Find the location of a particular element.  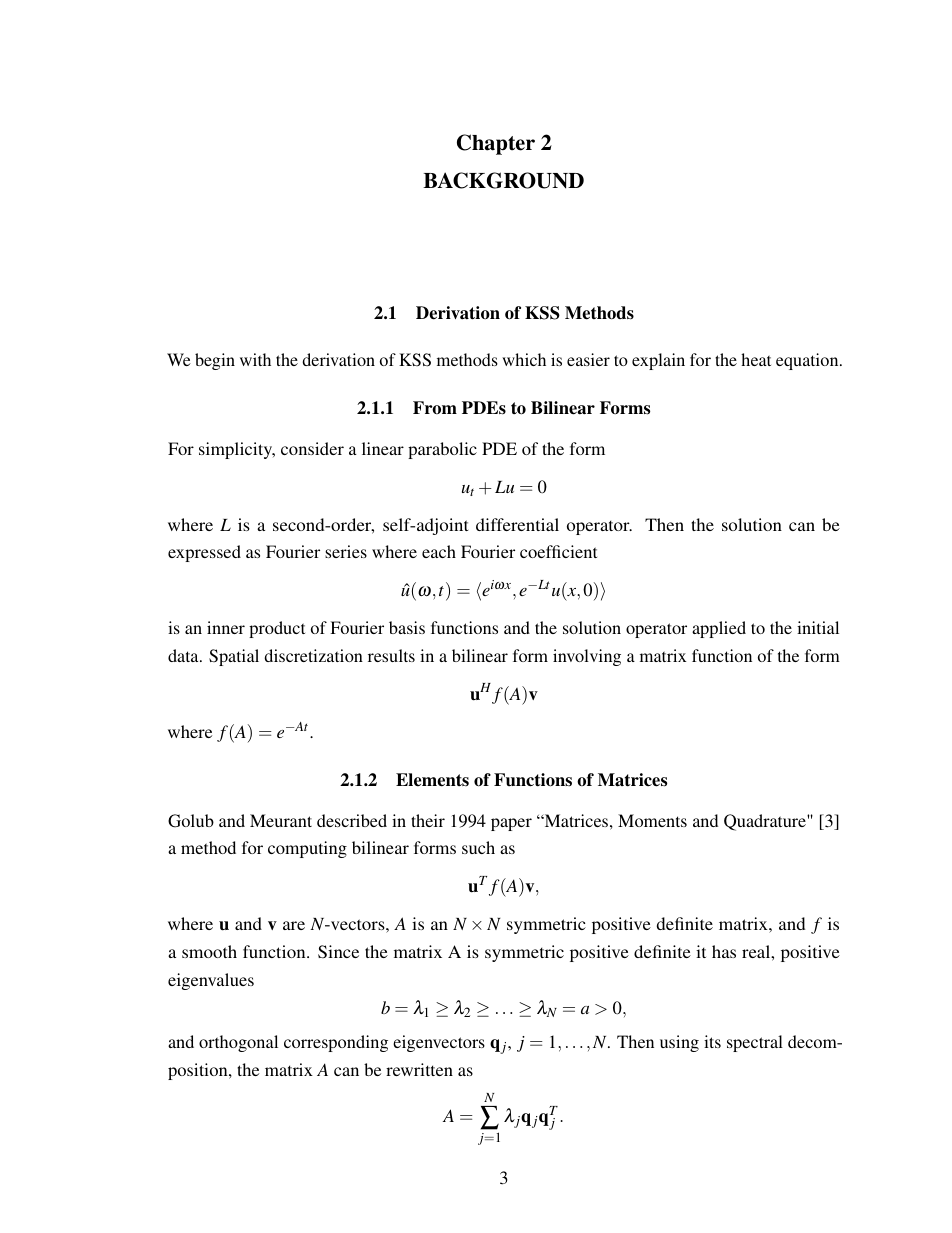

heat is located at coordinates (756, 359).
